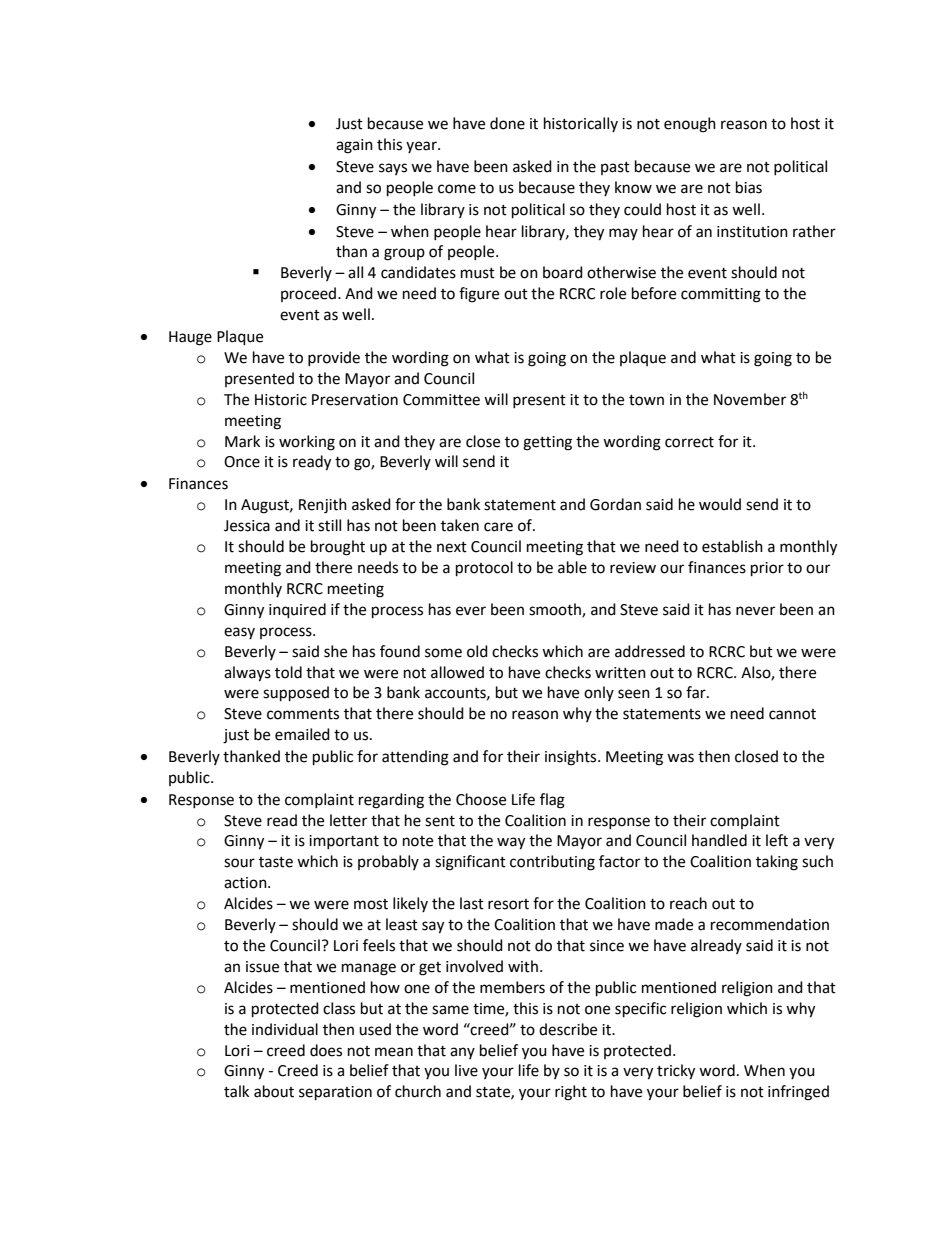 This page has width=952, height=1233. I want to click on getting, so click(547, 443).
